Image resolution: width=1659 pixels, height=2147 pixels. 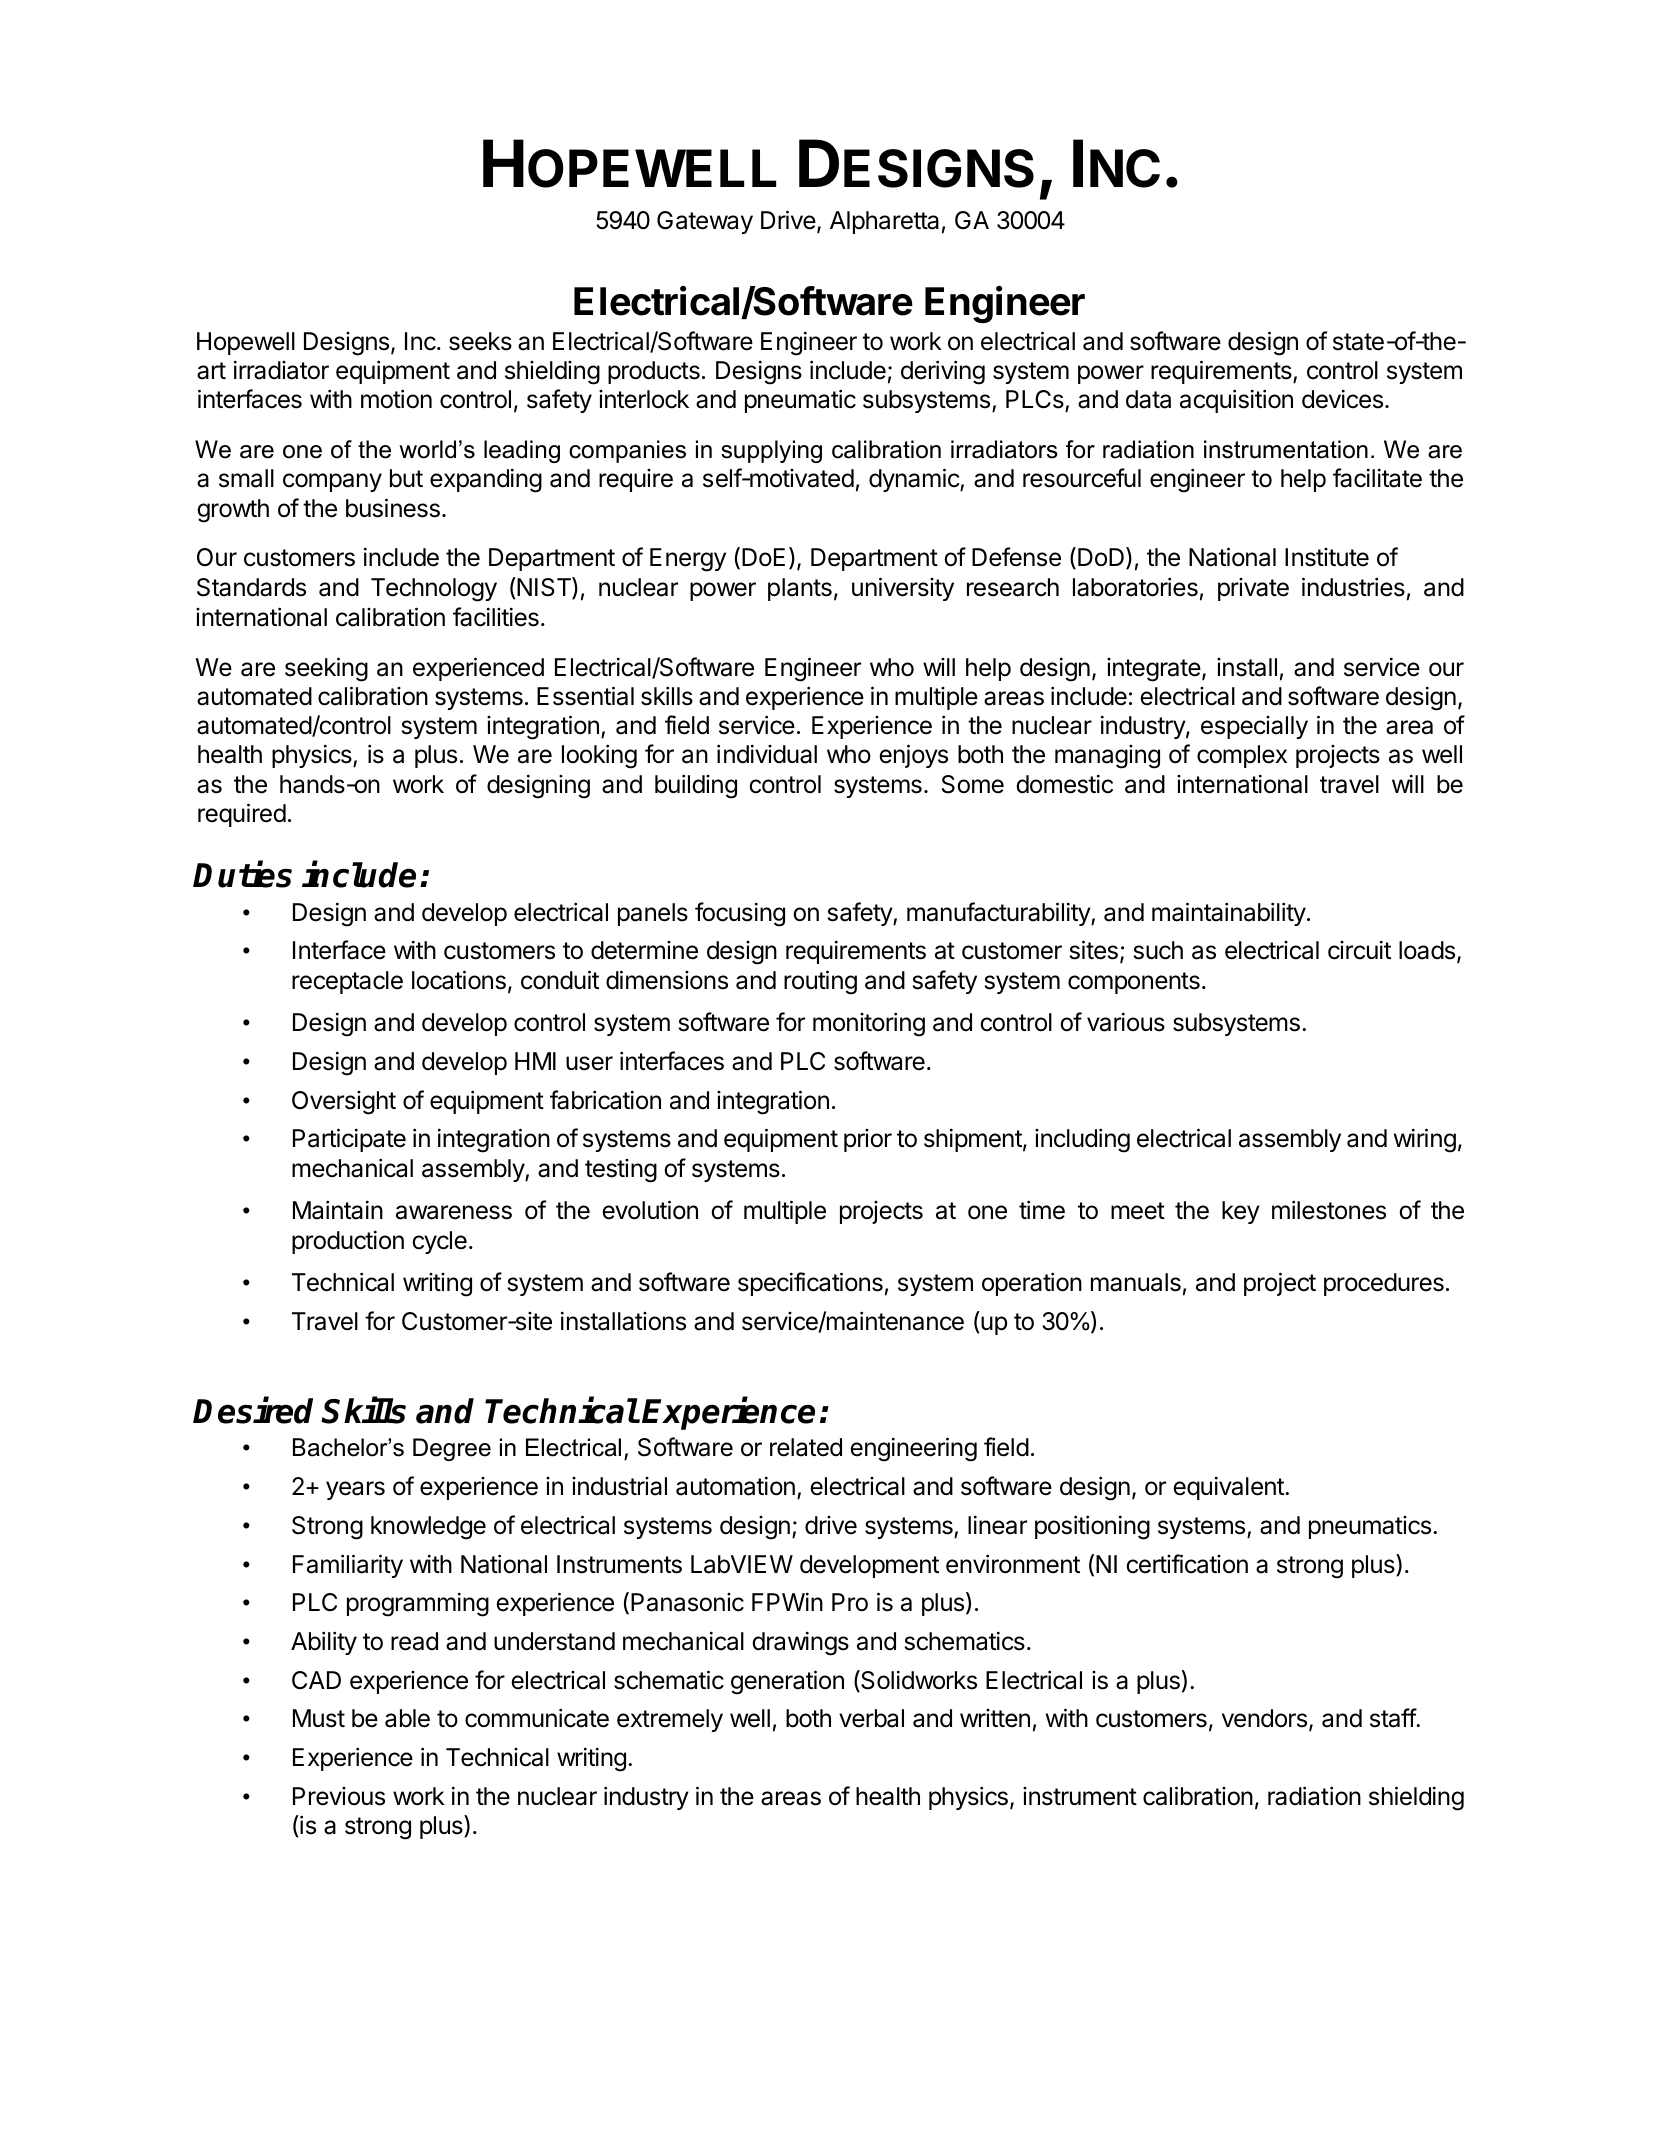 What do you see at coordinates (1229, 1488) in the screenshot?
I see `equivalent` at bounding box center [1229, 1488].
